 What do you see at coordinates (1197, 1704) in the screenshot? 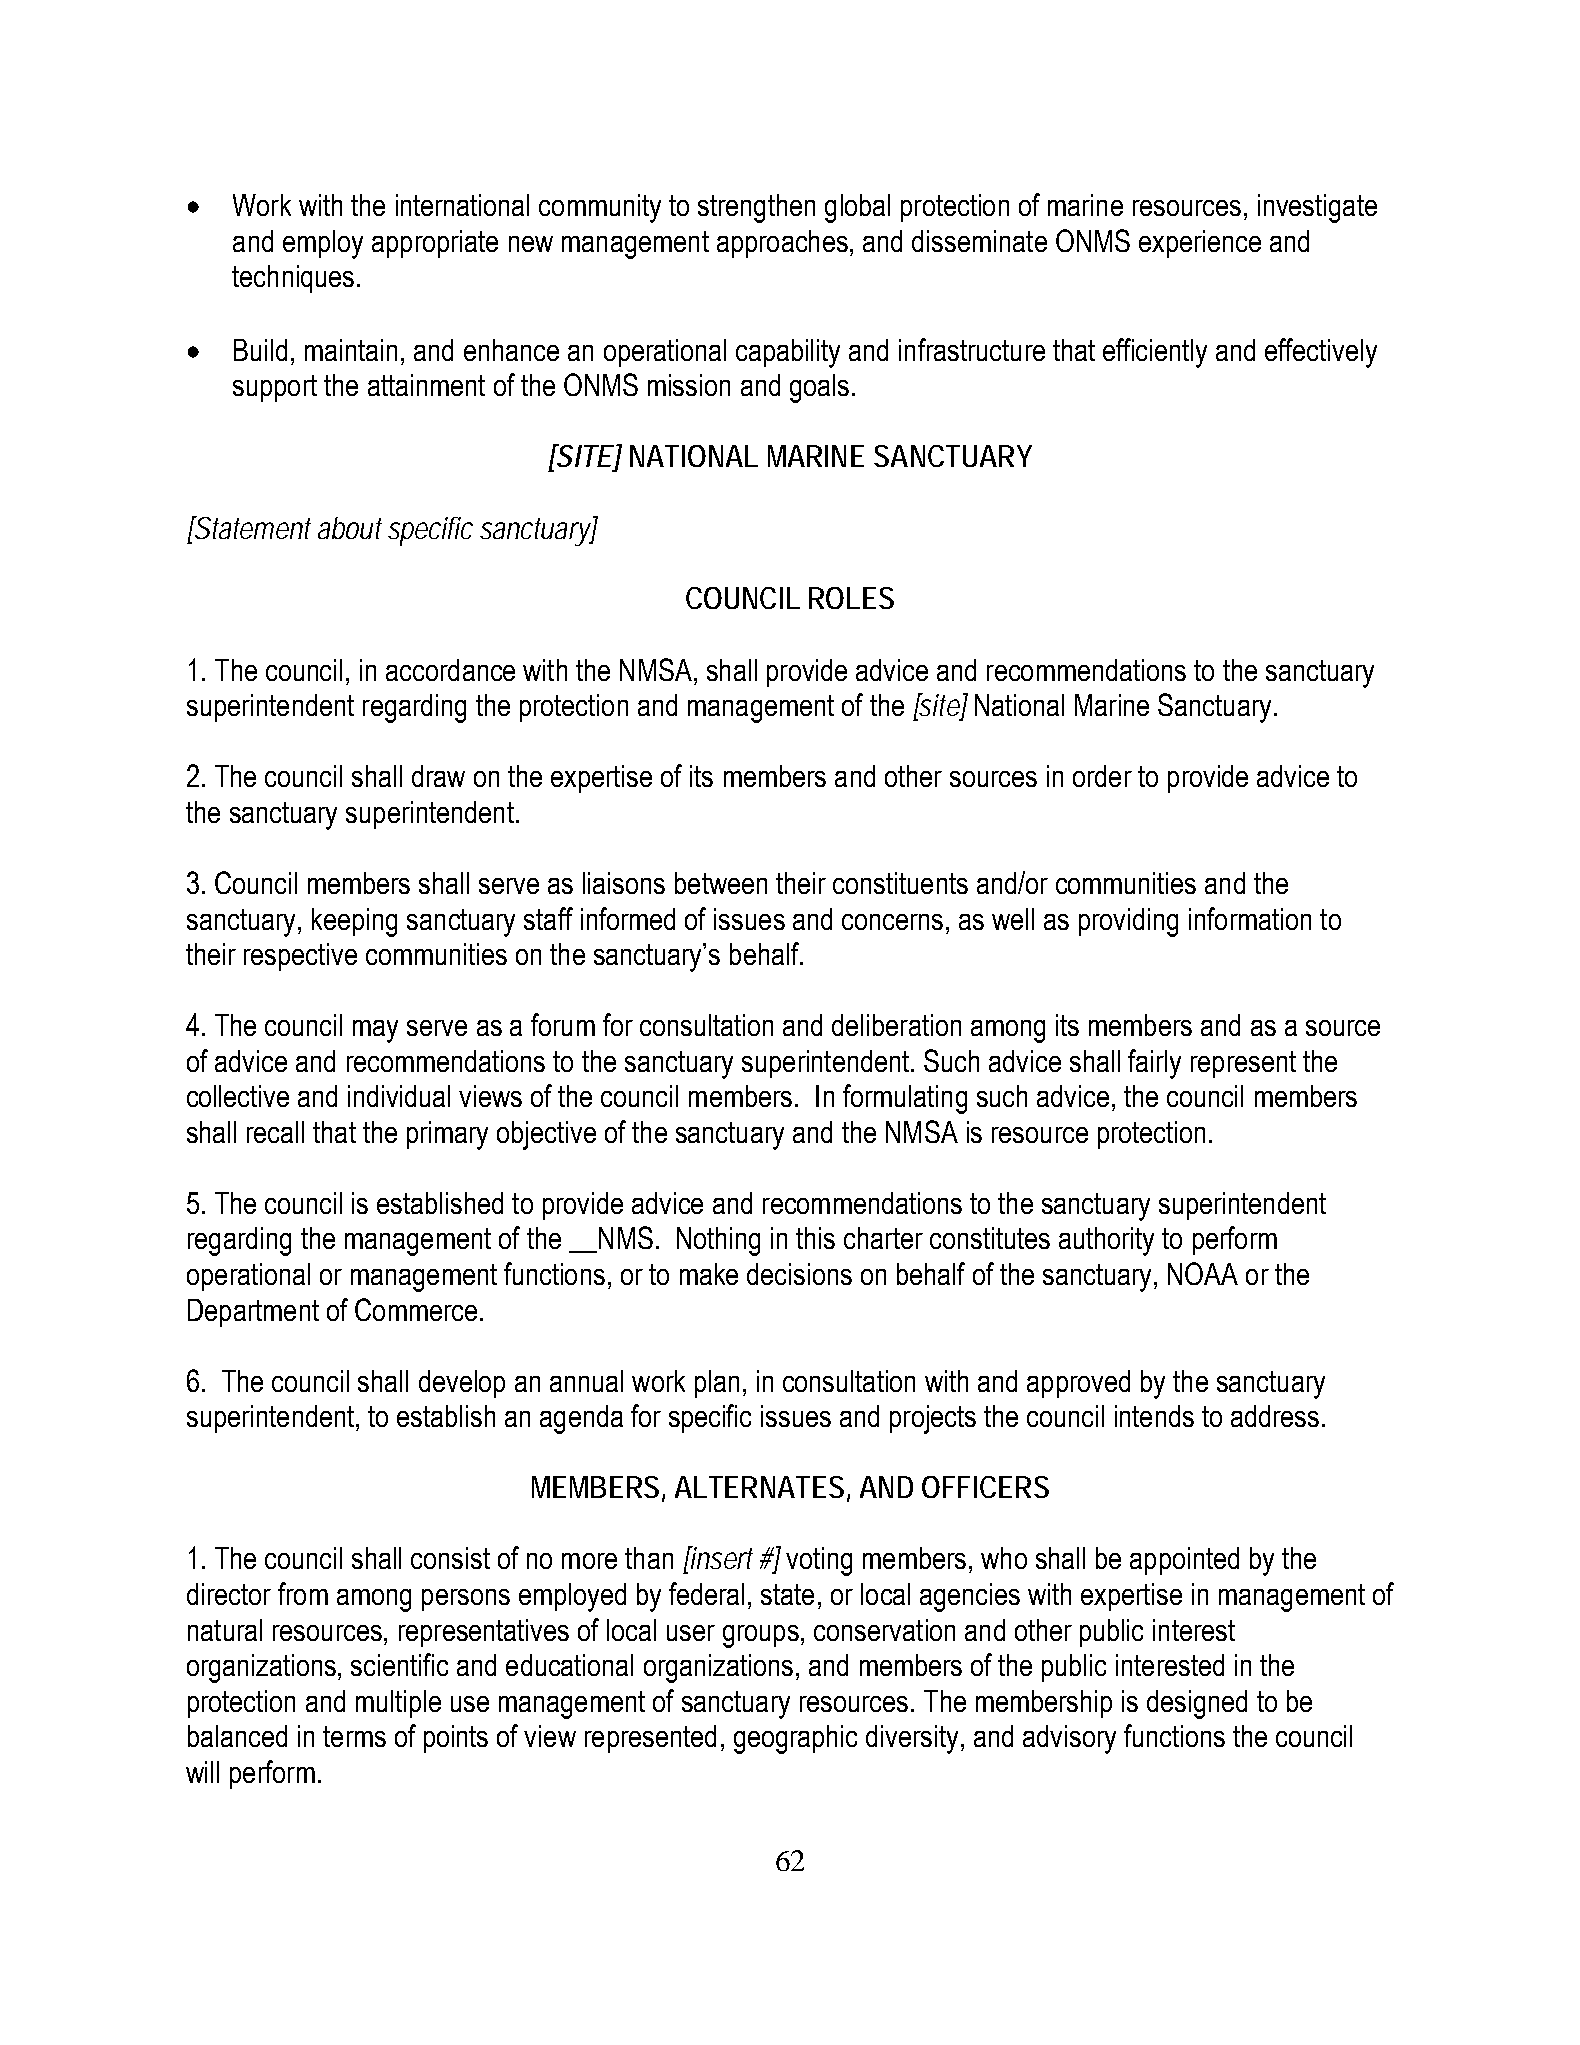
I see `designed` at bounding box center [1197, 1704].
